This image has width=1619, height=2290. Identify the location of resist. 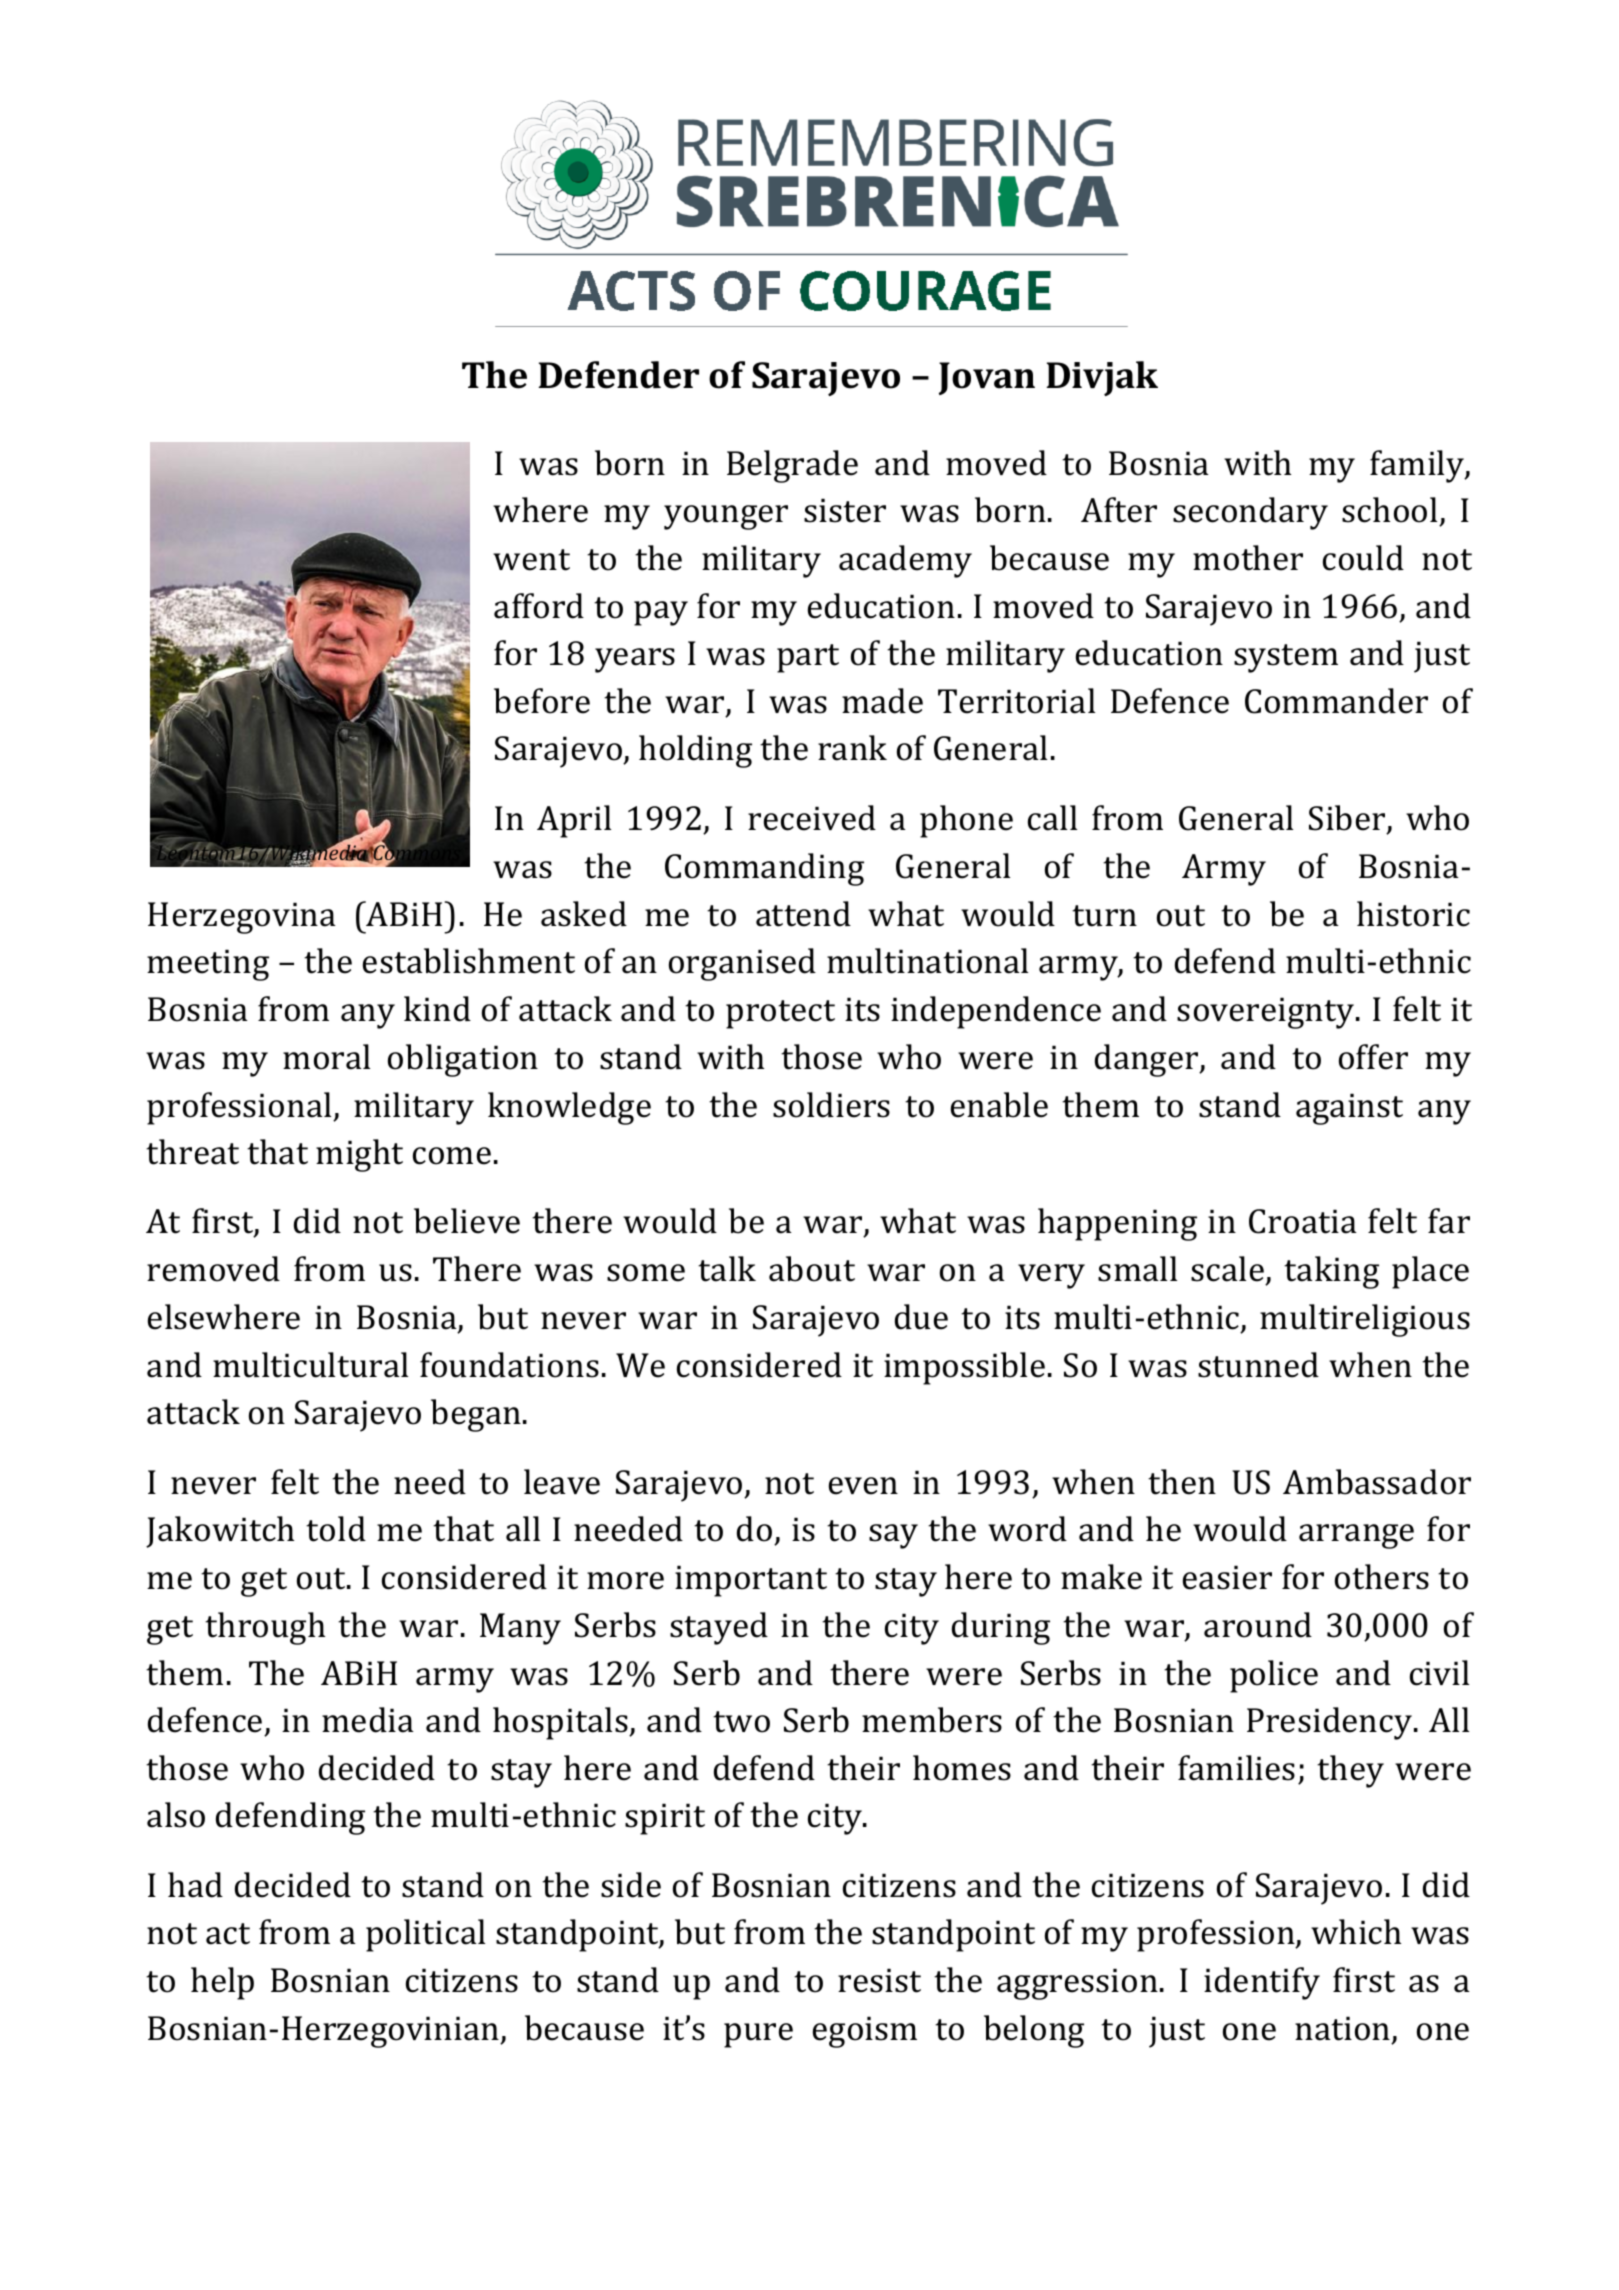
(879, 1980).
